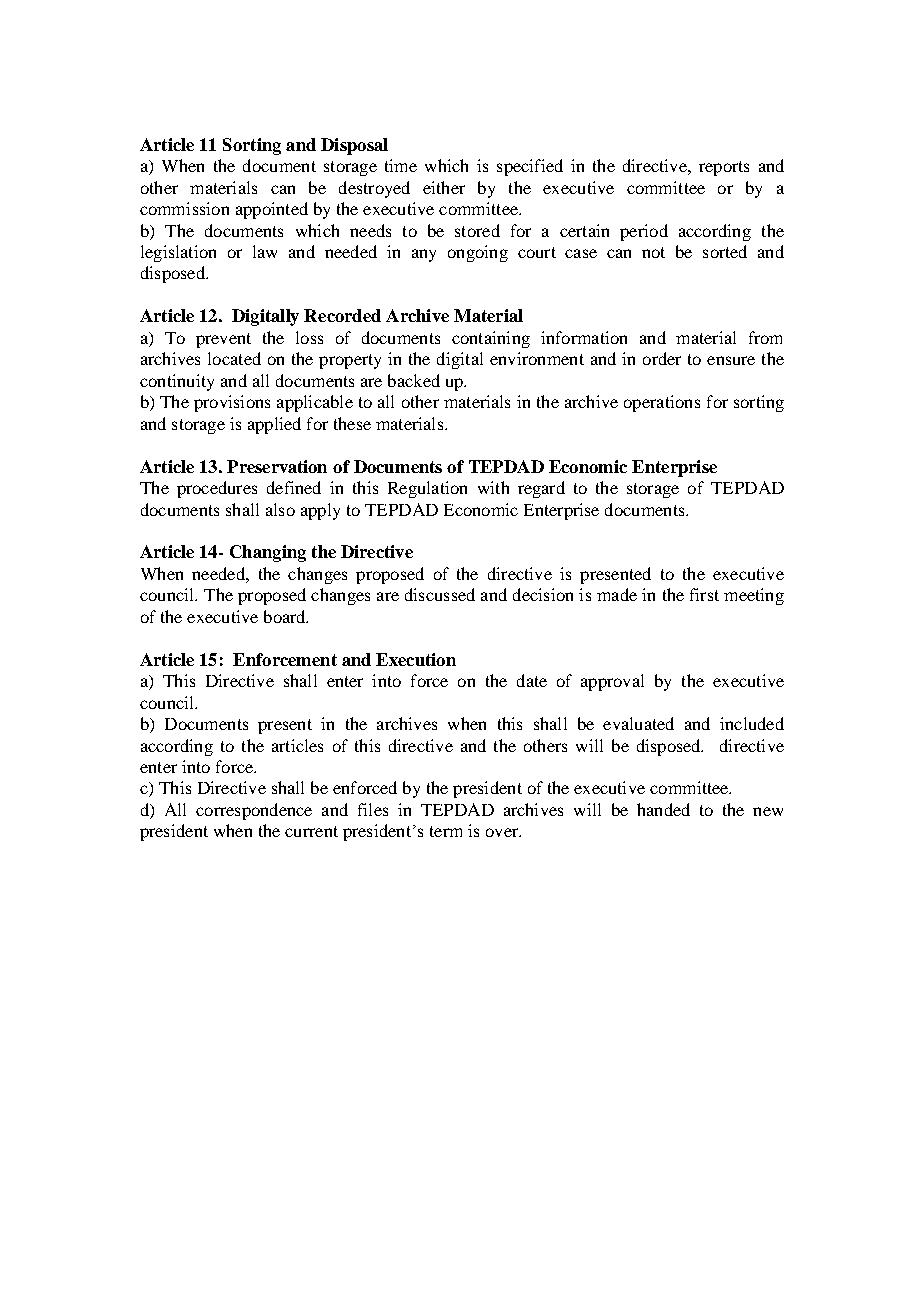 The height and width of the screenshot is (1309, 924). What do you see at coordinates (663, 809) in the screenshot?
I see `handed` at bounding box center [663, 809].
